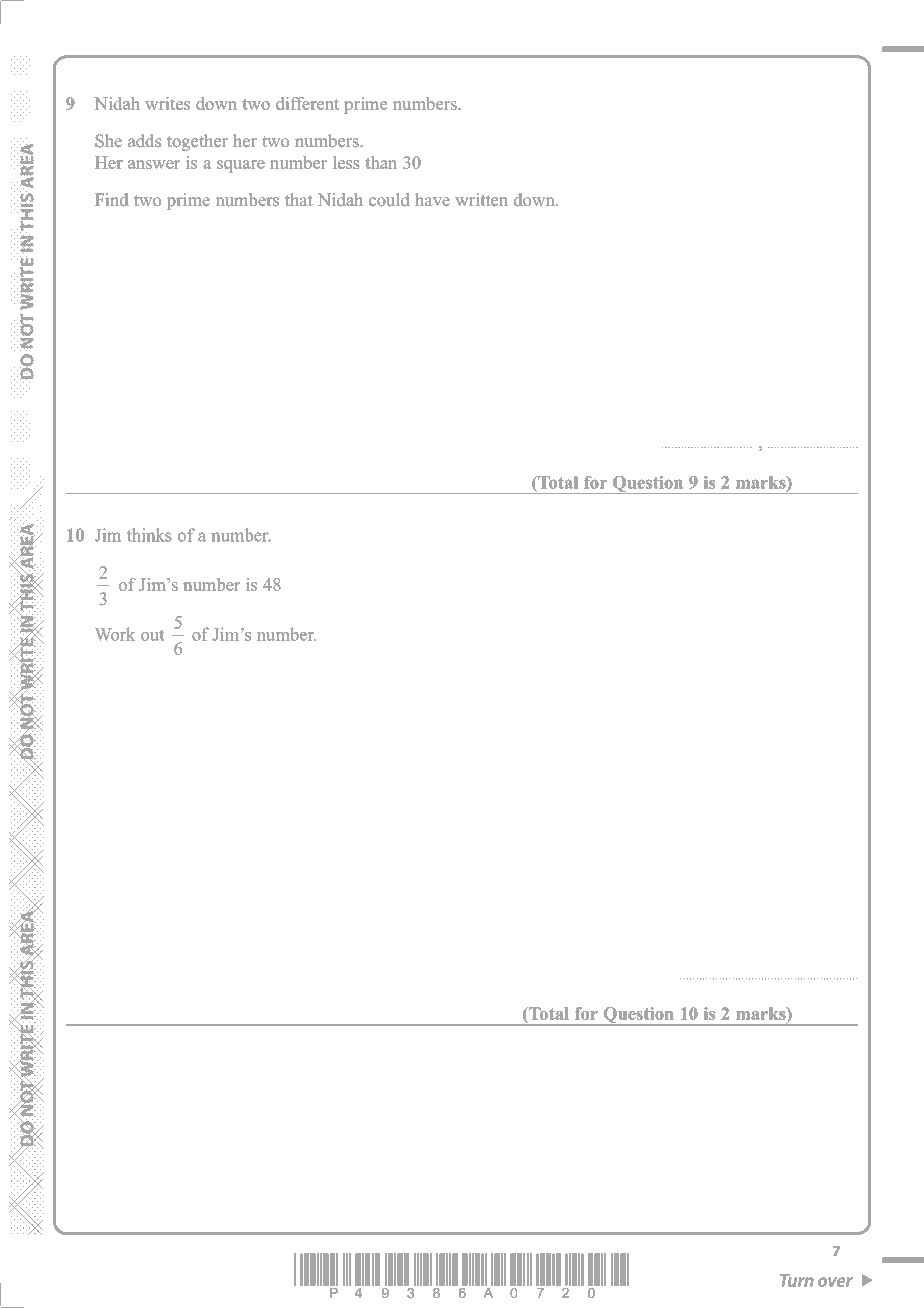 The width and height of the screenshot is (924, 1308). What do you see at coordinates (149, 535) in the screenshot?
I see `thinks` at bounding box center [149, 535].
